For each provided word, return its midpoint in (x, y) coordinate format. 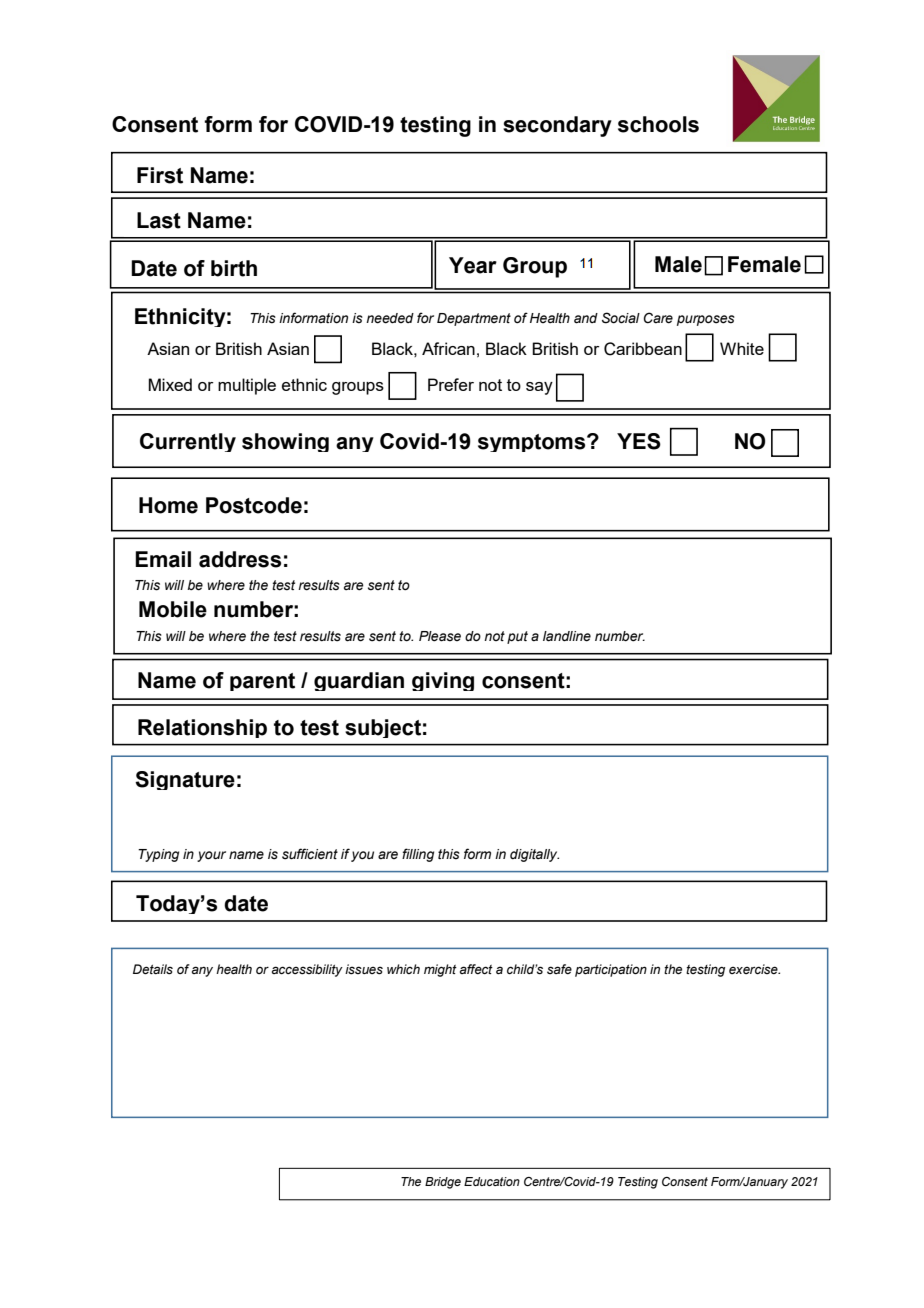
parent (262, 682)
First (160, 175)
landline (567, 636)
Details (153, 969)
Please (440, 636)
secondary (557, 126)
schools (658, 124)
